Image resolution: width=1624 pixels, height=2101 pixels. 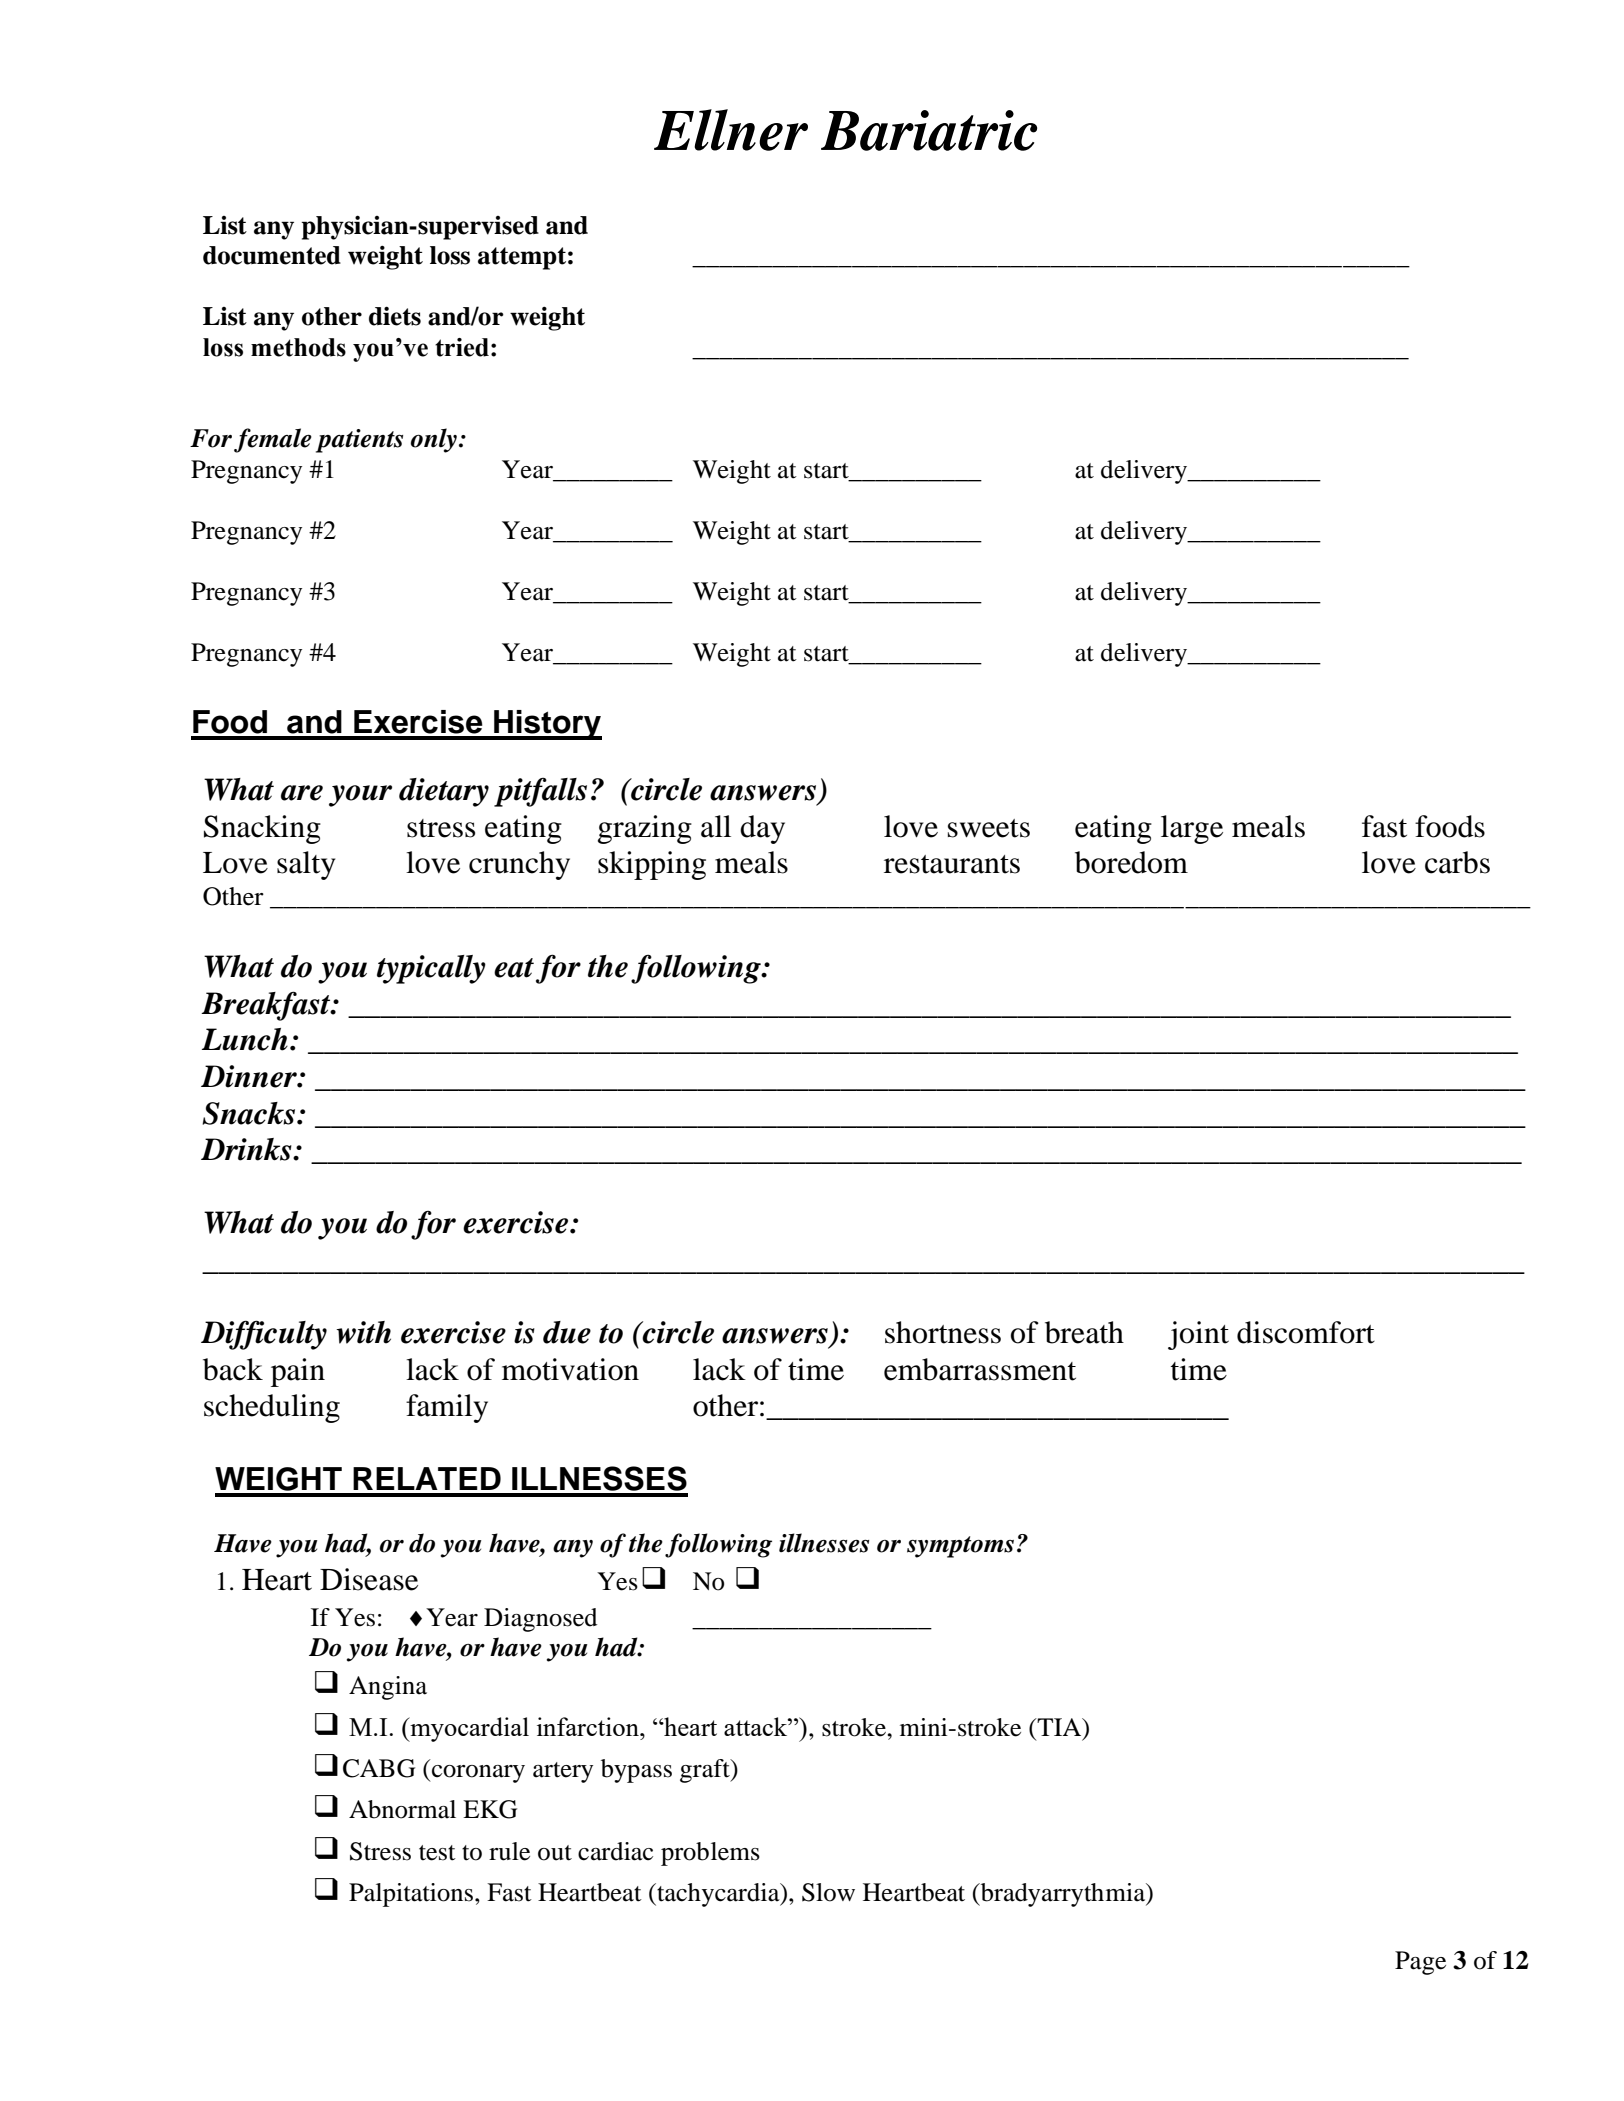 I want to click on large, so click(x=1192, y=829).
